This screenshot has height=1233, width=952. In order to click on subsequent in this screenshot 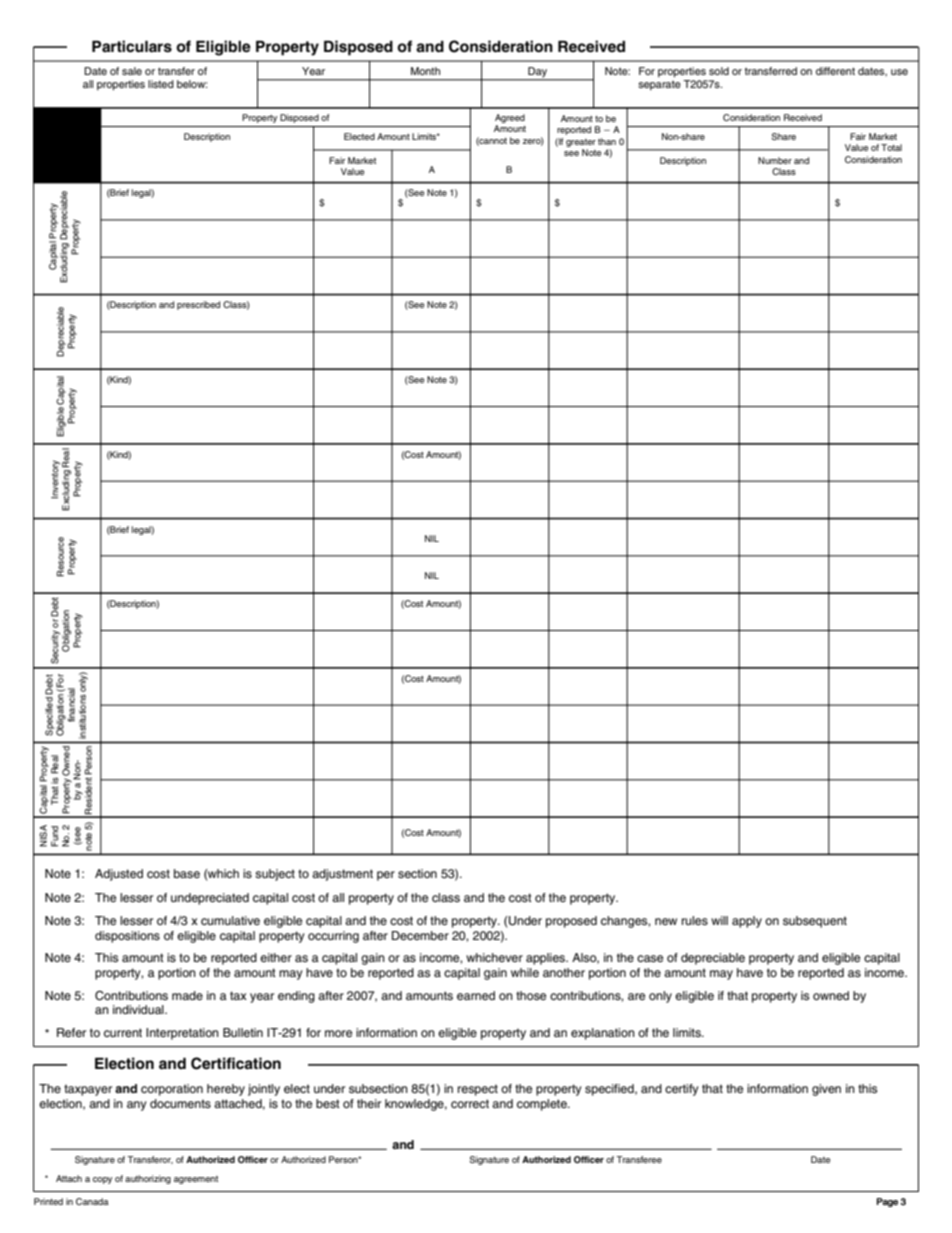, I will do `click(815, 922)`.
